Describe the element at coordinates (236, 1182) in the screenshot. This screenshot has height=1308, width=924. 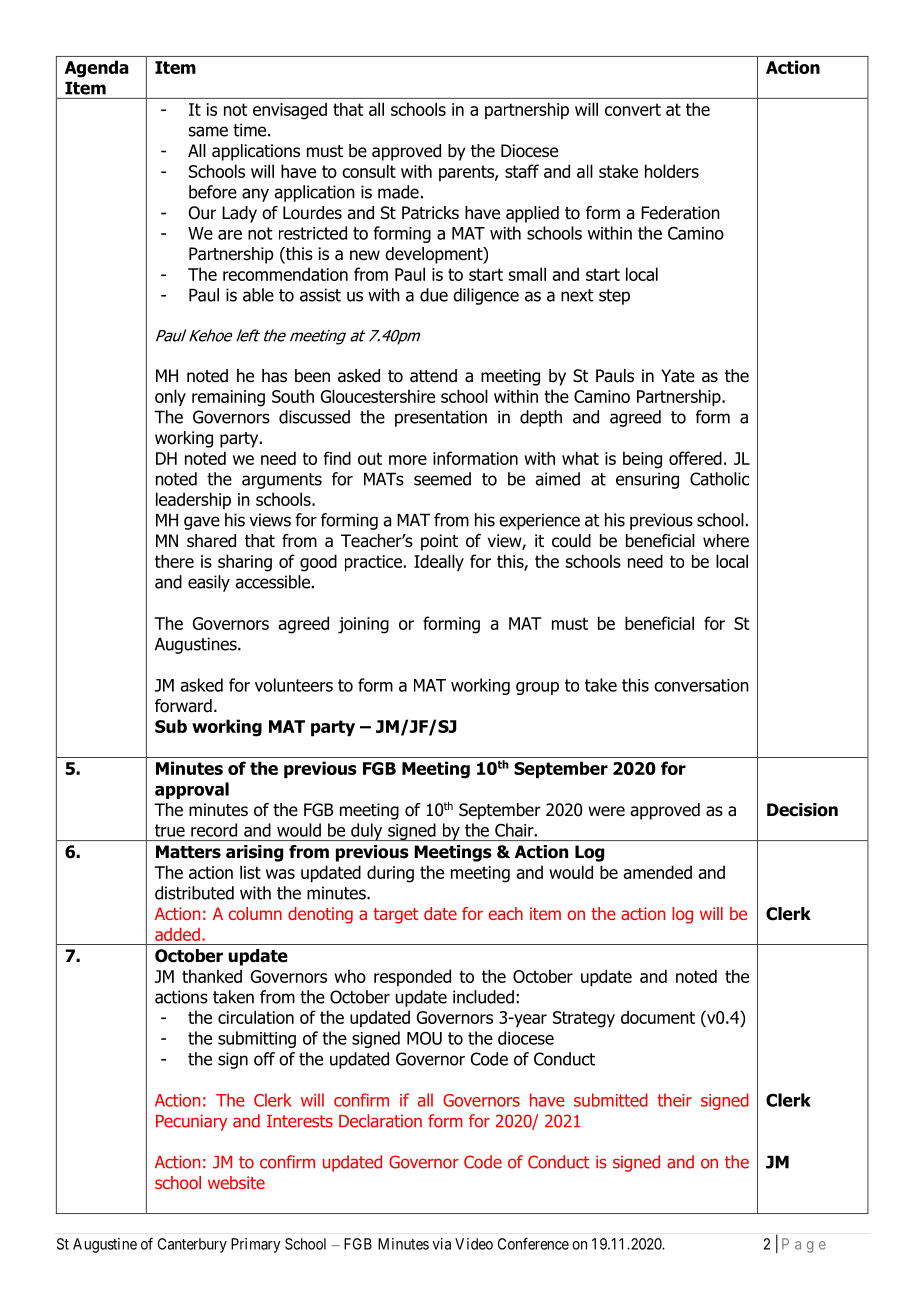
I see `website` at that location.
